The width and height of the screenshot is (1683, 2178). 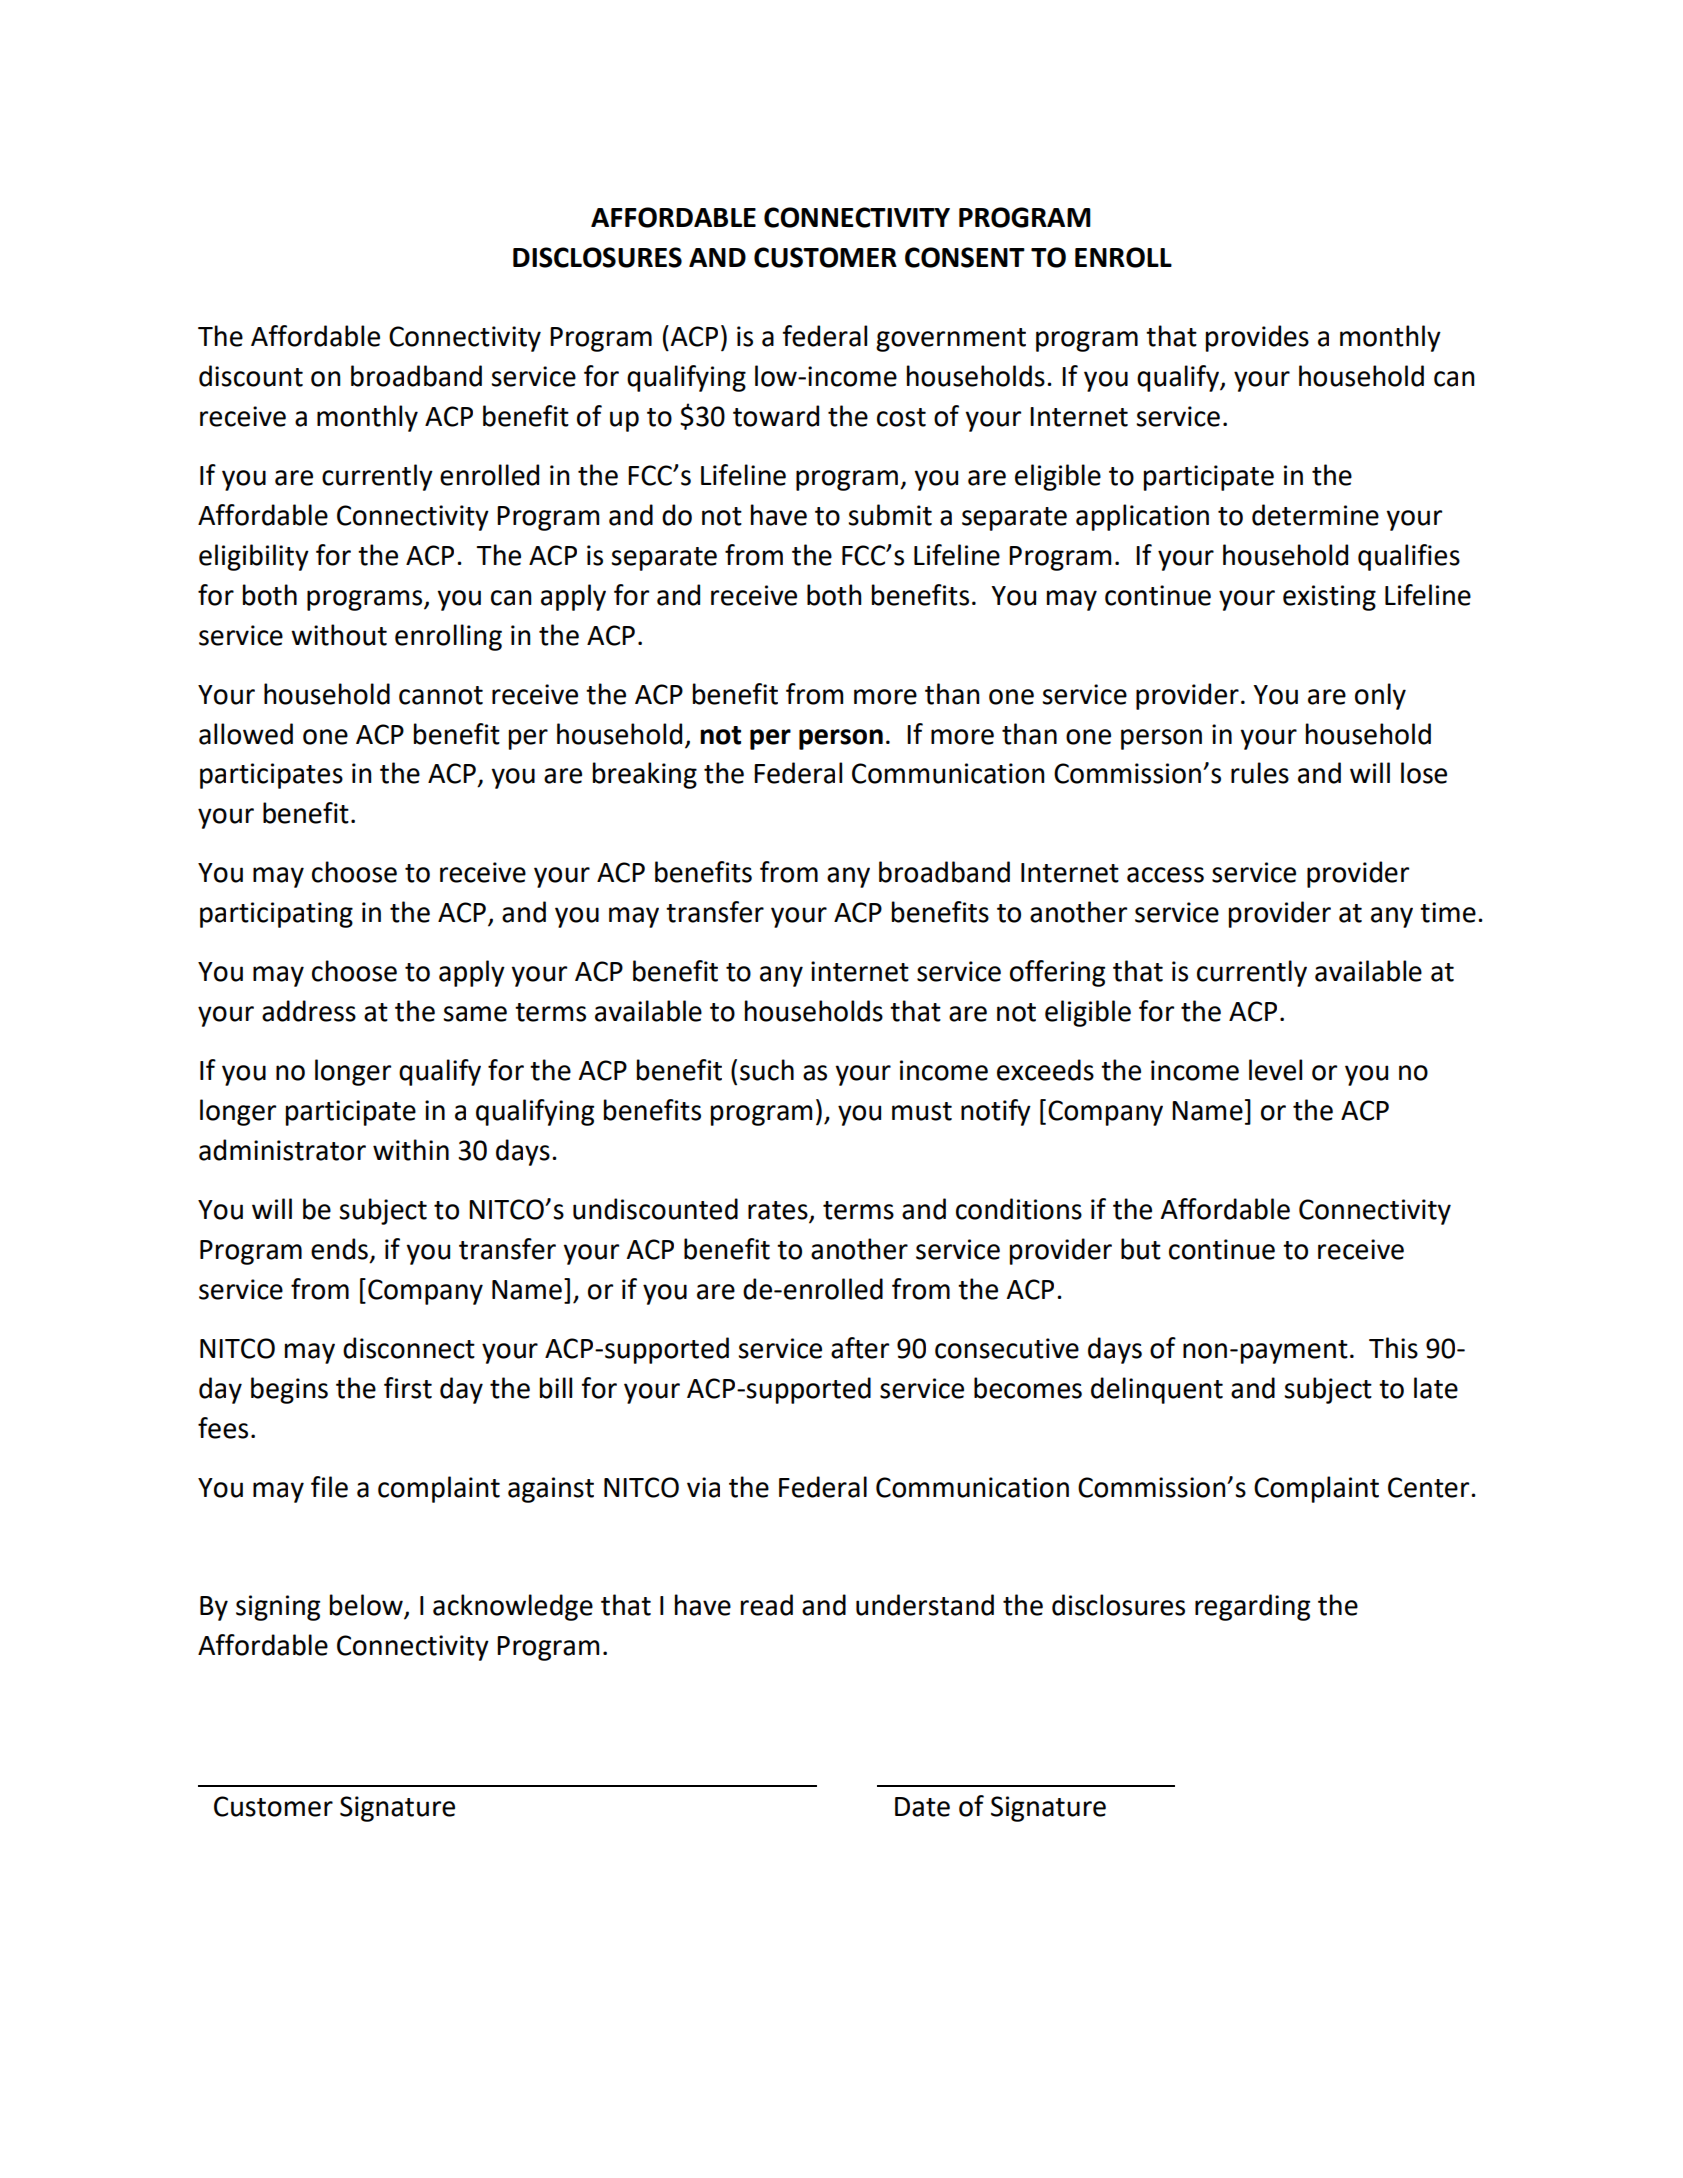 I want to click on address, so click(x=309, y=1011).
